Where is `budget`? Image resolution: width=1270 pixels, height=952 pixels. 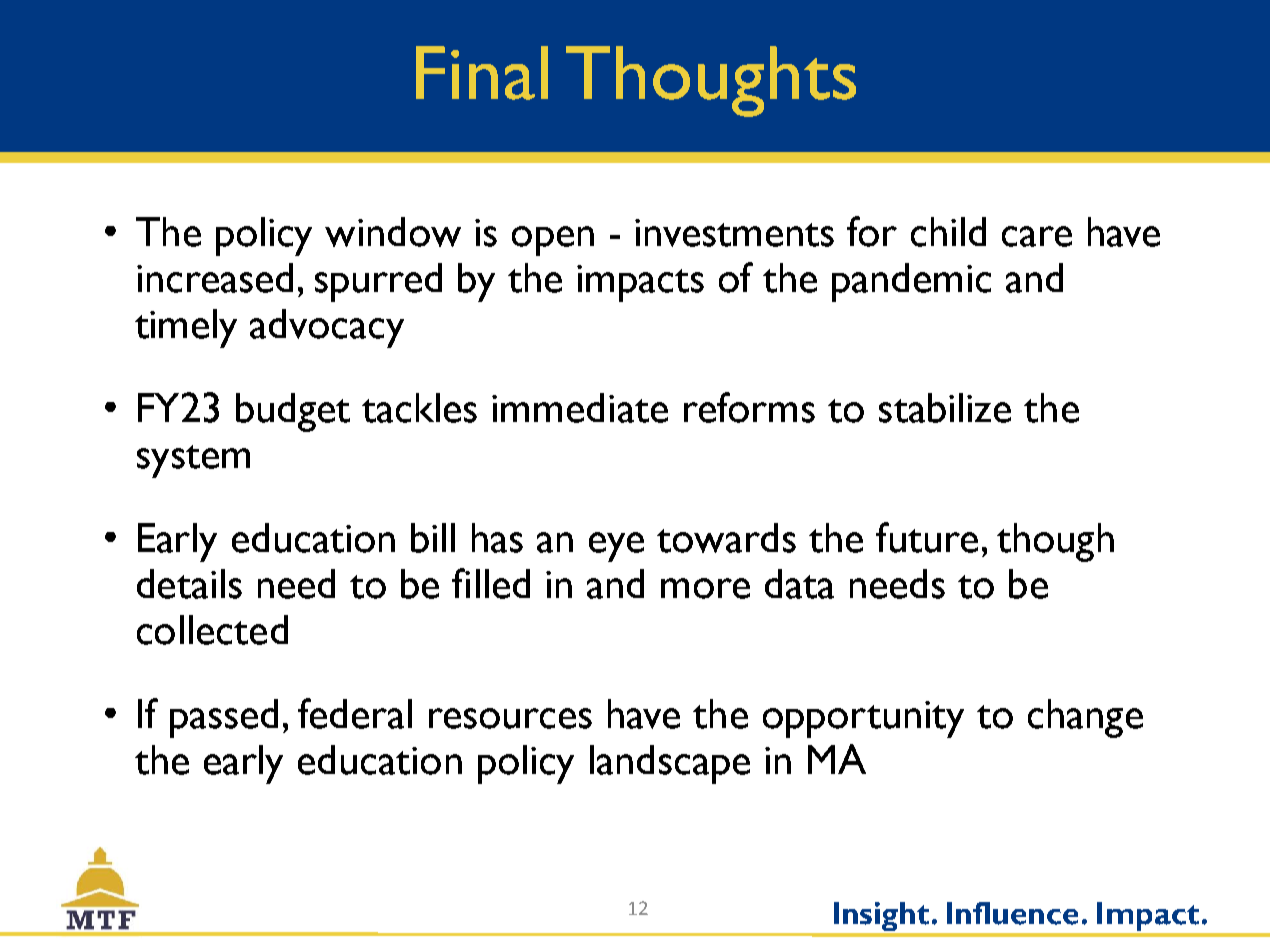 budget is located at coordinates (293, 412).
